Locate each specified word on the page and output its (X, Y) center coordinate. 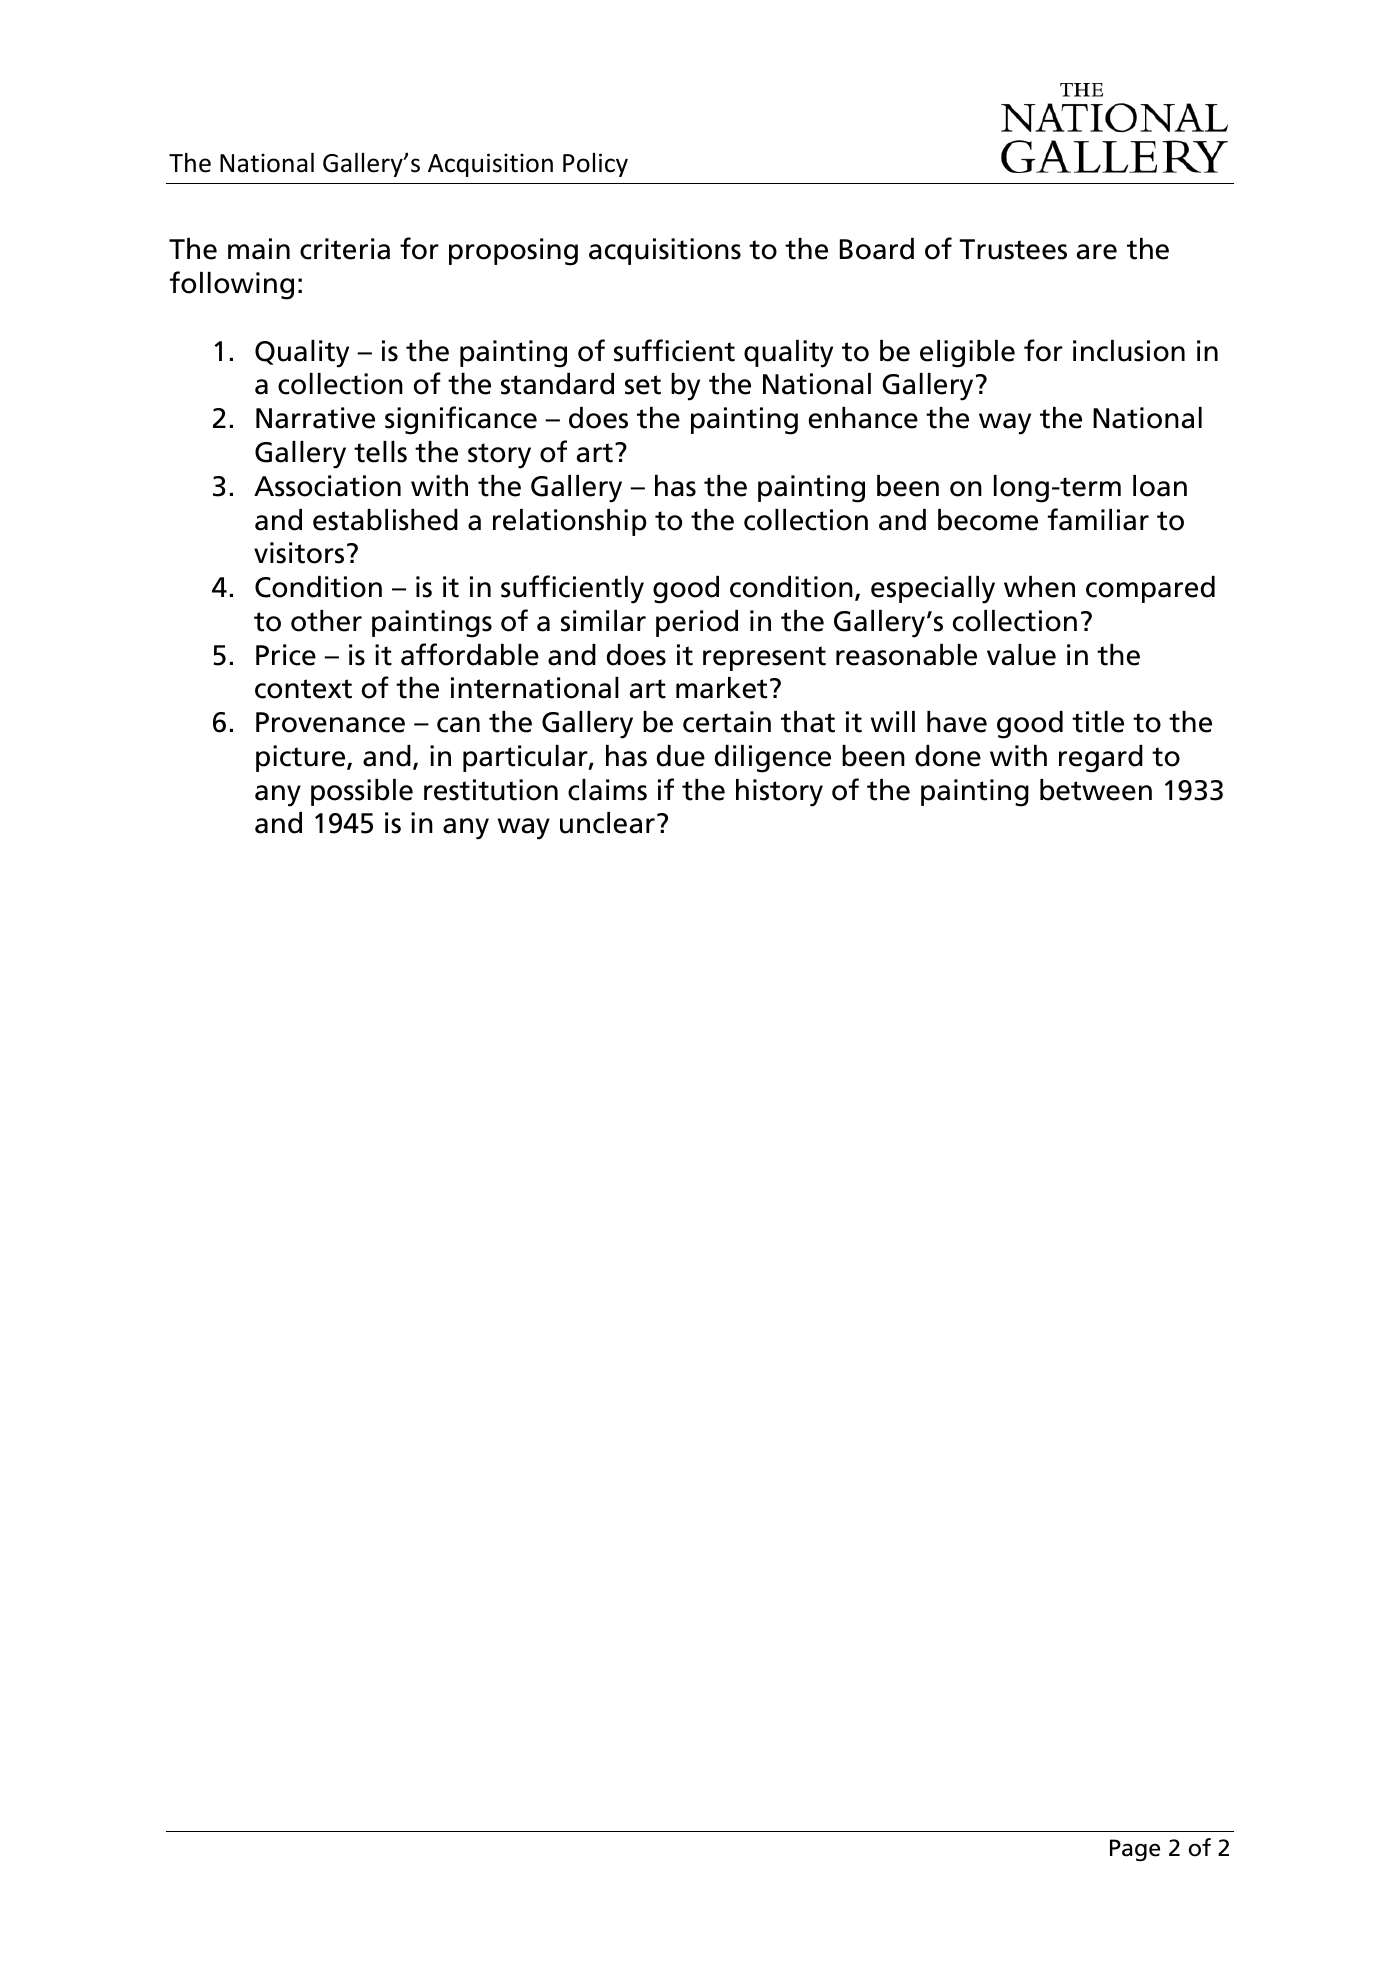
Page (1135, 1850)
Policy (595, 165)
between (1096, 790)
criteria (345, 249)
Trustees (1013, 249)
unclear (607, 823)
